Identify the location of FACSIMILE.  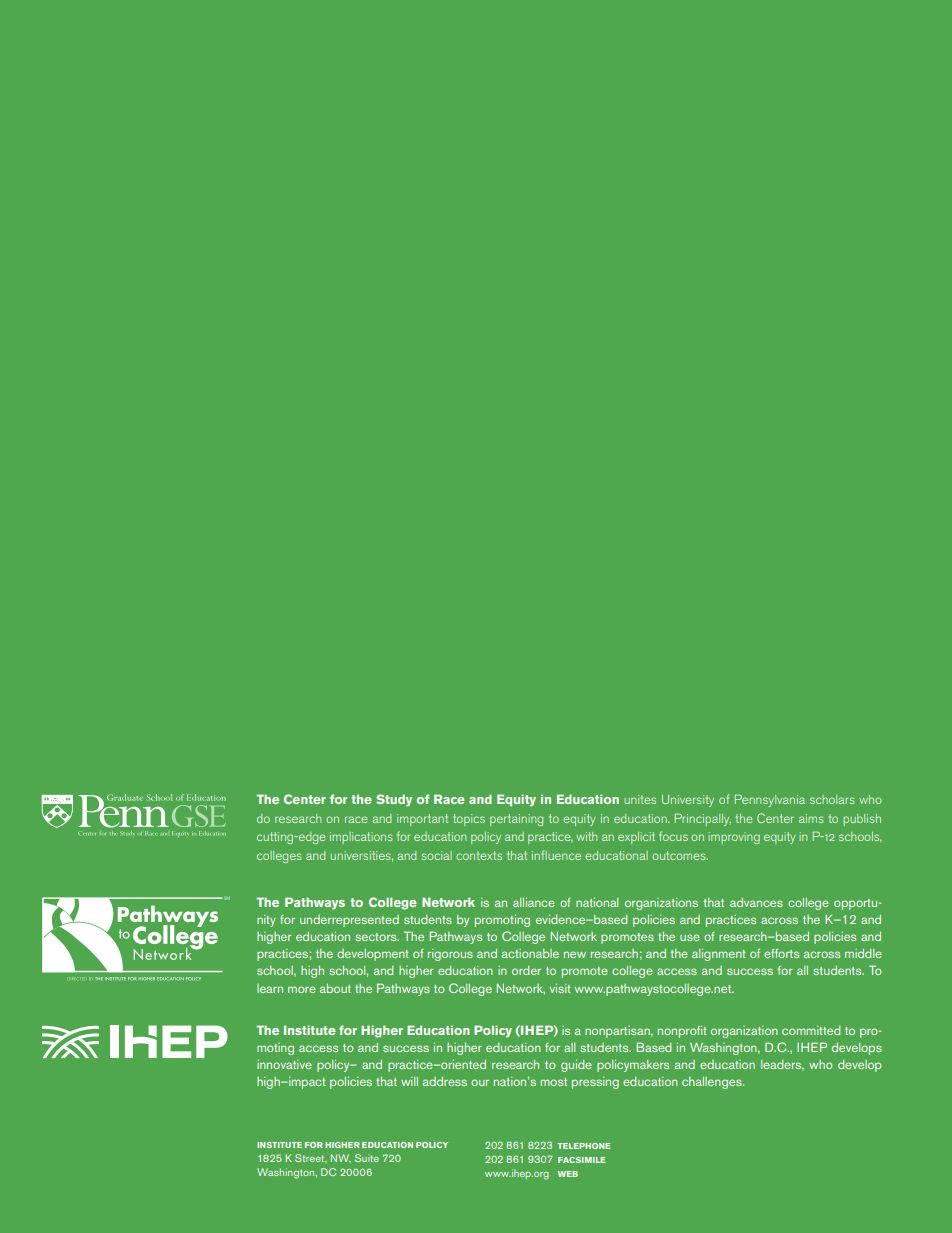
(582, 1160).
